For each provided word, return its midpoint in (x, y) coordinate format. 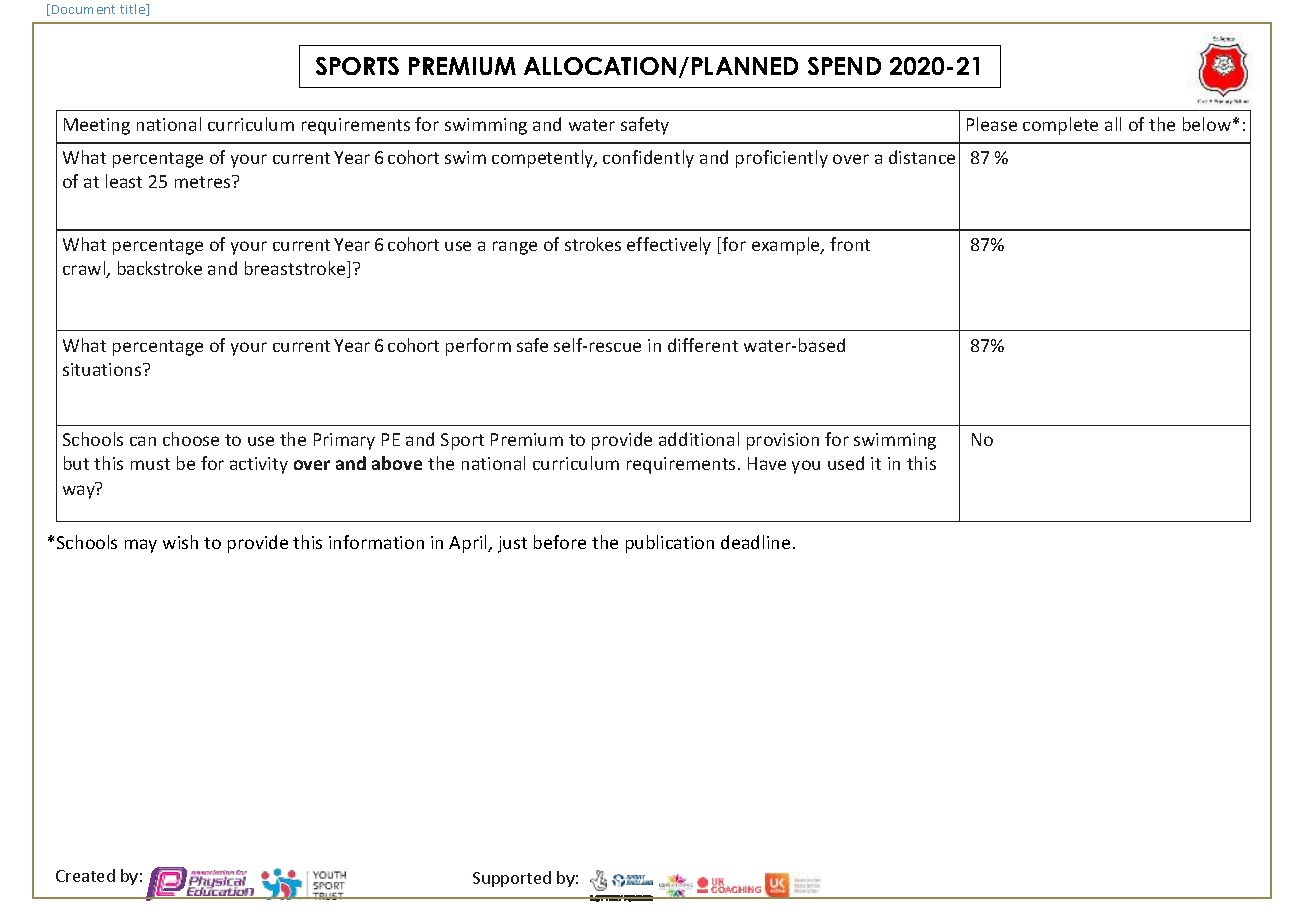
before (560, 542)
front (850, 244)
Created (85, 875)
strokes (593, 244)
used (846, 463)
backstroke (160, 268)
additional (699, 439)
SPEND (844, 66)
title (134, 10)
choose (191, 439)
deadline (755, 542)
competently (544, 159)
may (141, 546)
